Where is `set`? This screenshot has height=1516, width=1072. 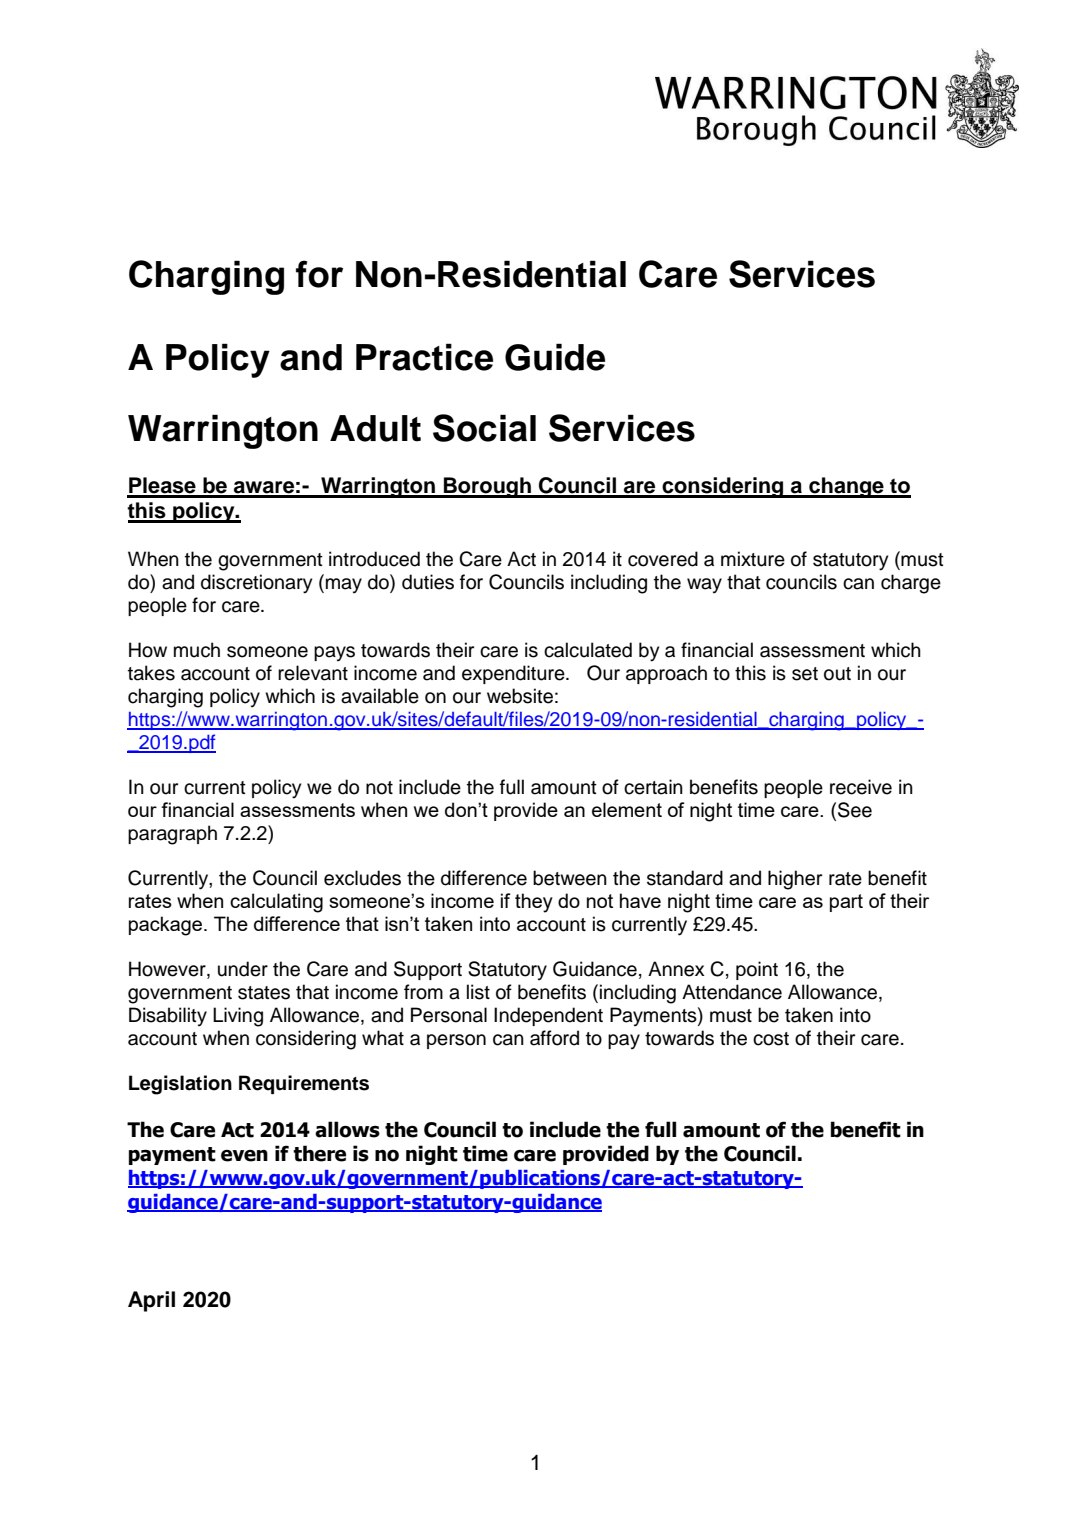 set is located at coordinates (805, 674).
